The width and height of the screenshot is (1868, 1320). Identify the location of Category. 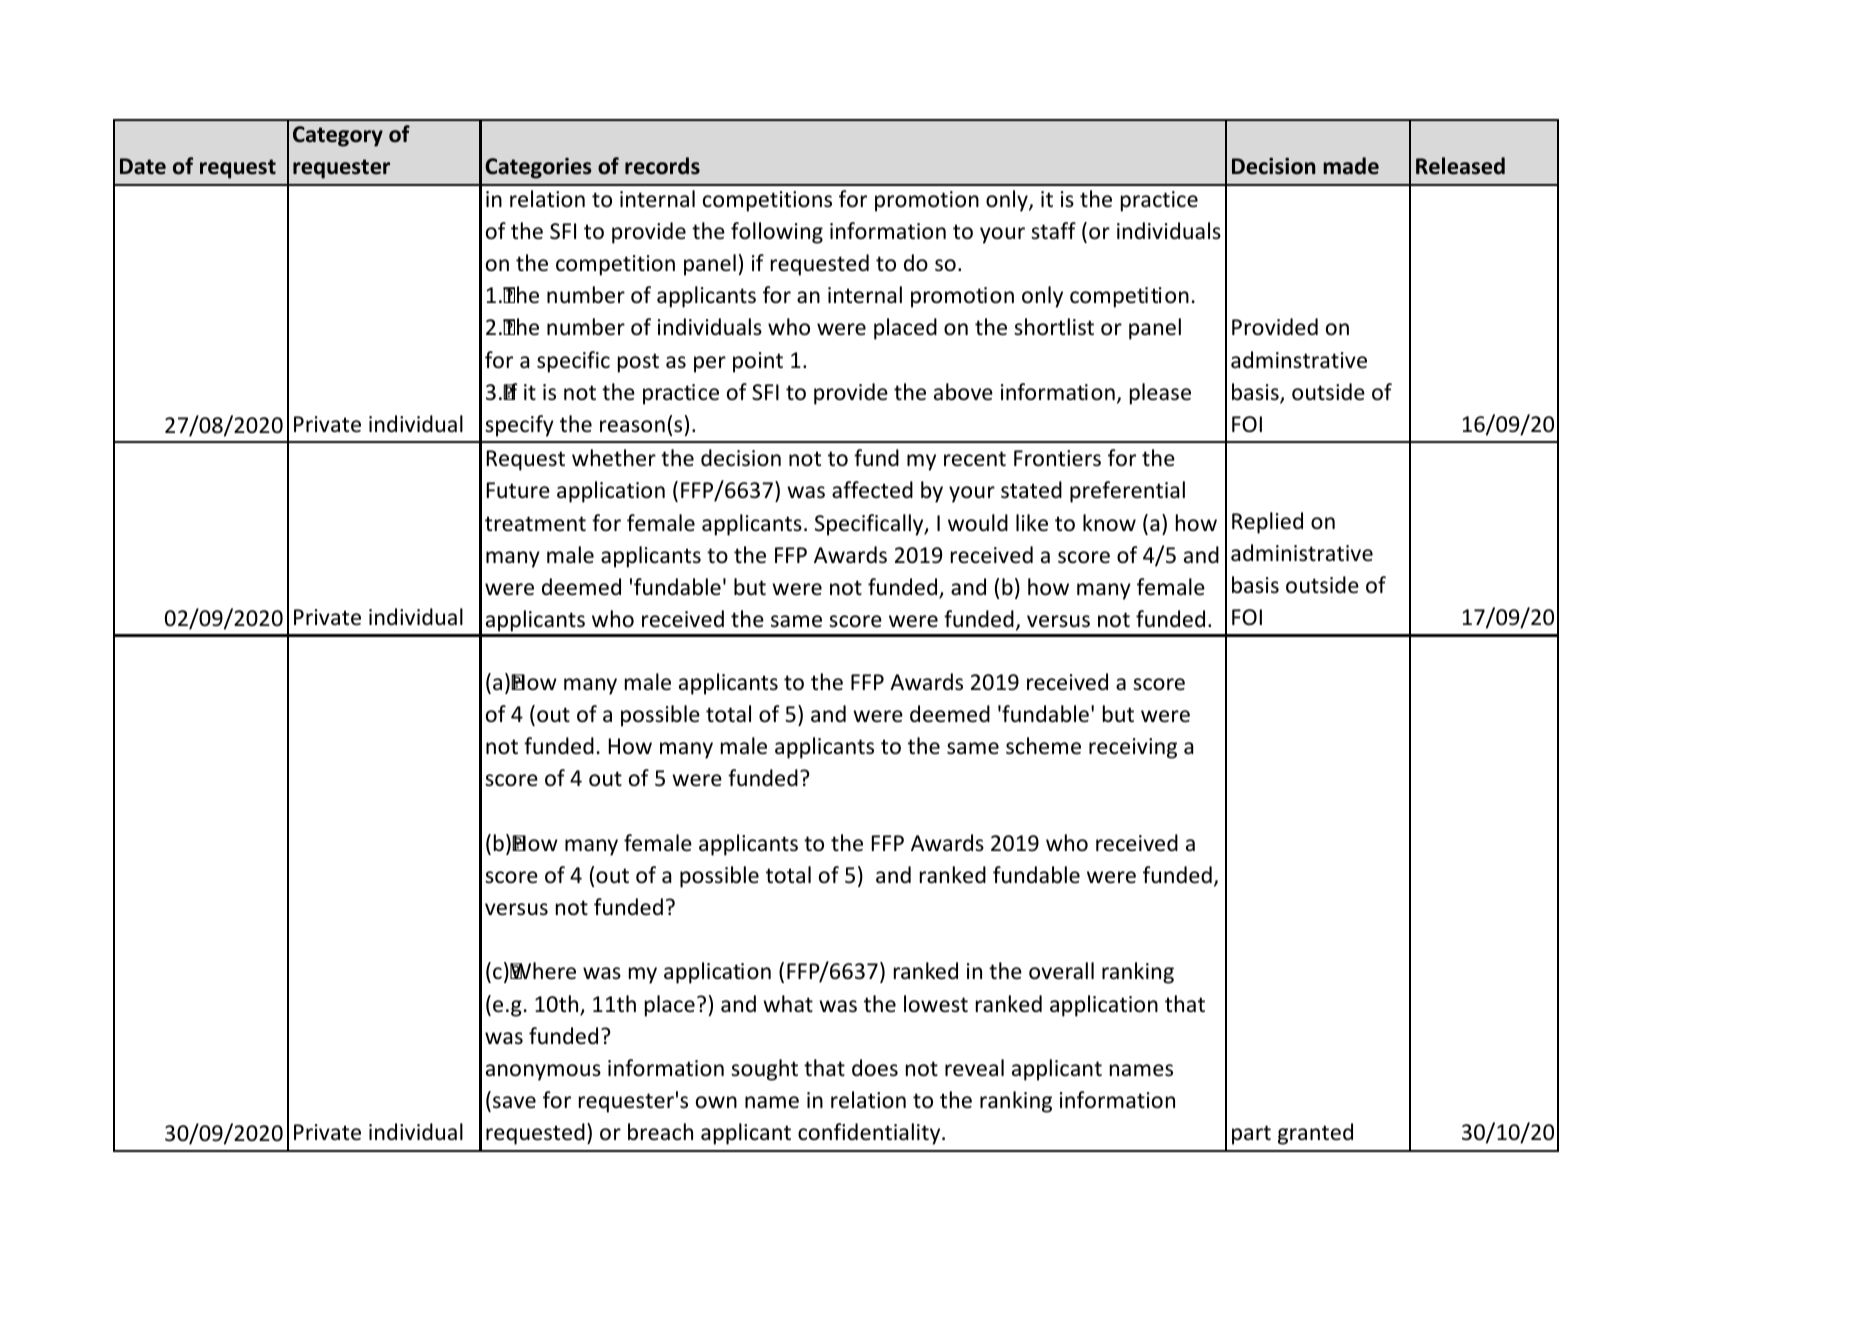
(338, 136).
